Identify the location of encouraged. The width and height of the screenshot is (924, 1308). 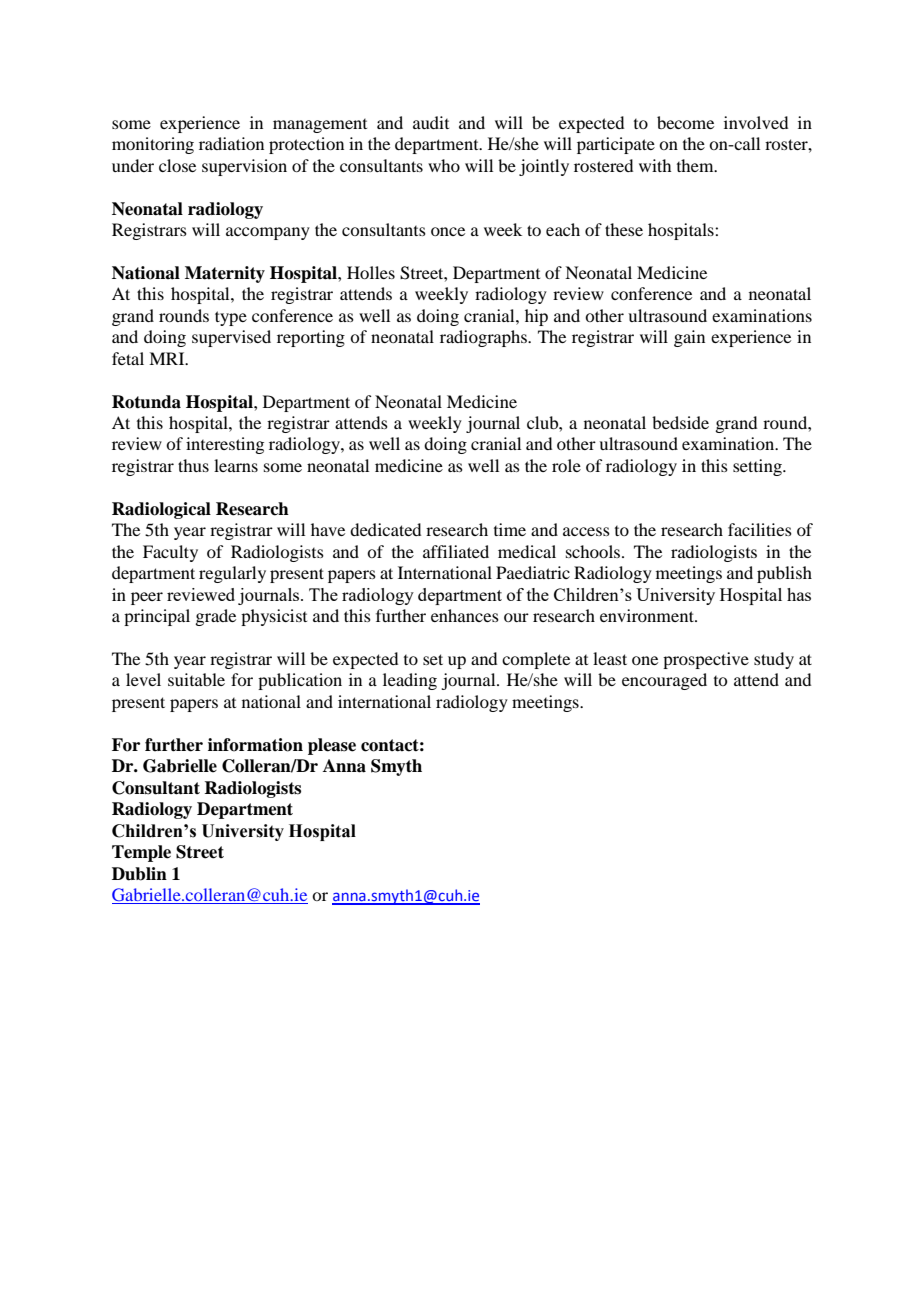
(664, 681).
